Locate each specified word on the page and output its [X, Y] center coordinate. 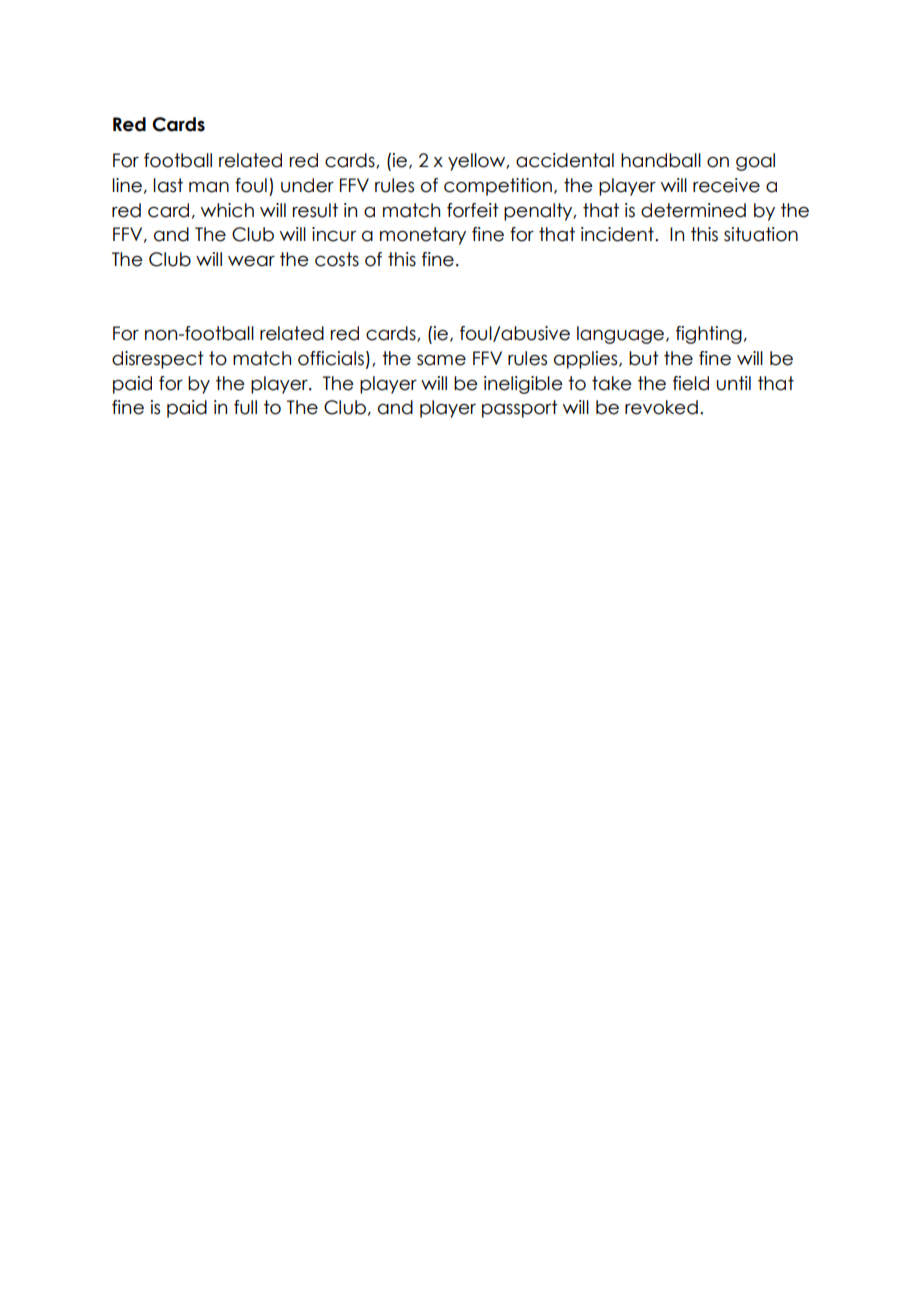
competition [498, 187]
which [227, 210]
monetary [423, 236]
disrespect [158, 360]
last [168, 185]
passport [520, 409]
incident [618, 234]
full [245, 407]
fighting [709, 335]
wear [251, 261]
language [622, 335]
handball [661, 160]
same [441, 360]
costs [337, 259]
